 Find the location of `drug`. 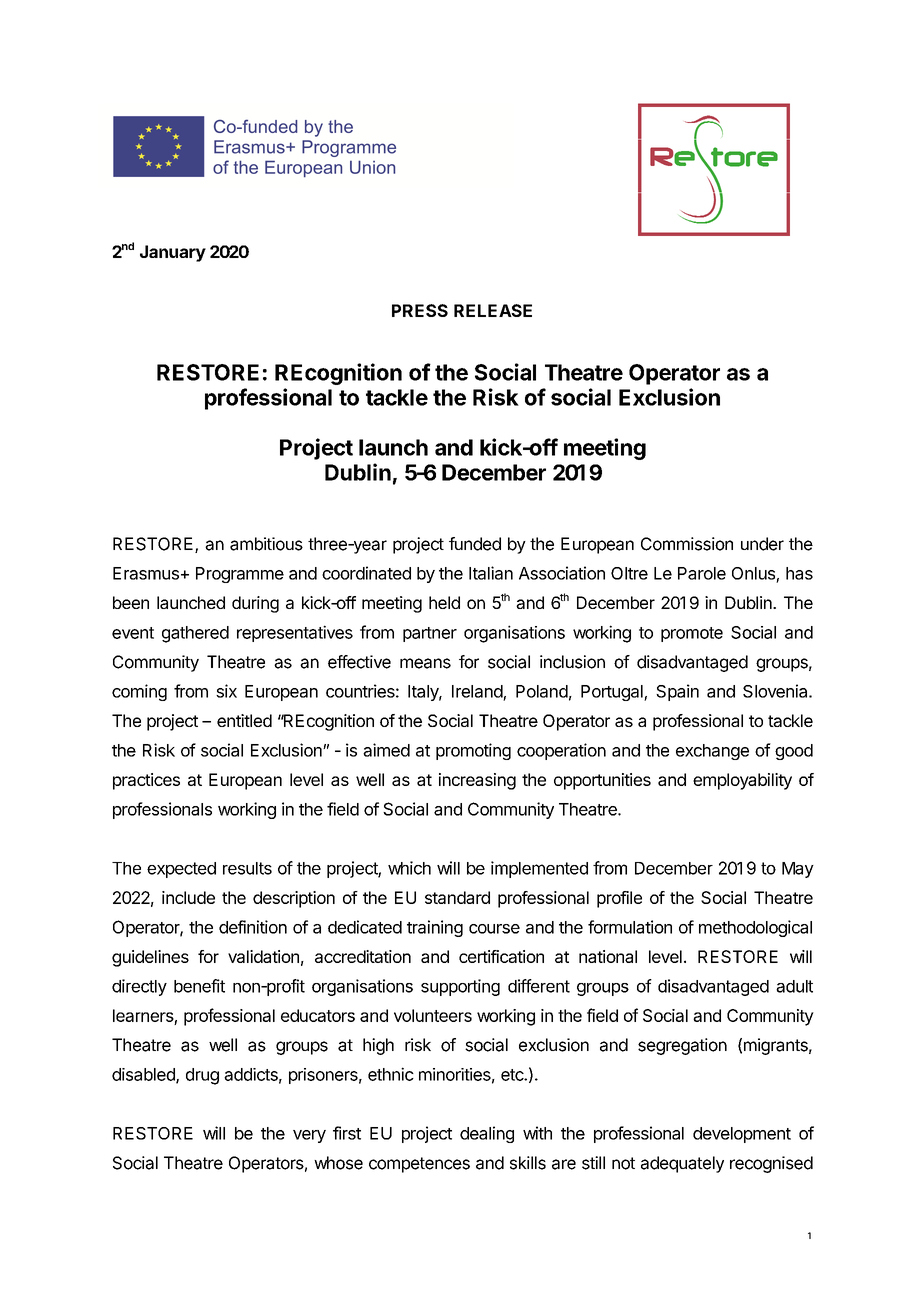

drug is located at coordinates (202, 1076).
